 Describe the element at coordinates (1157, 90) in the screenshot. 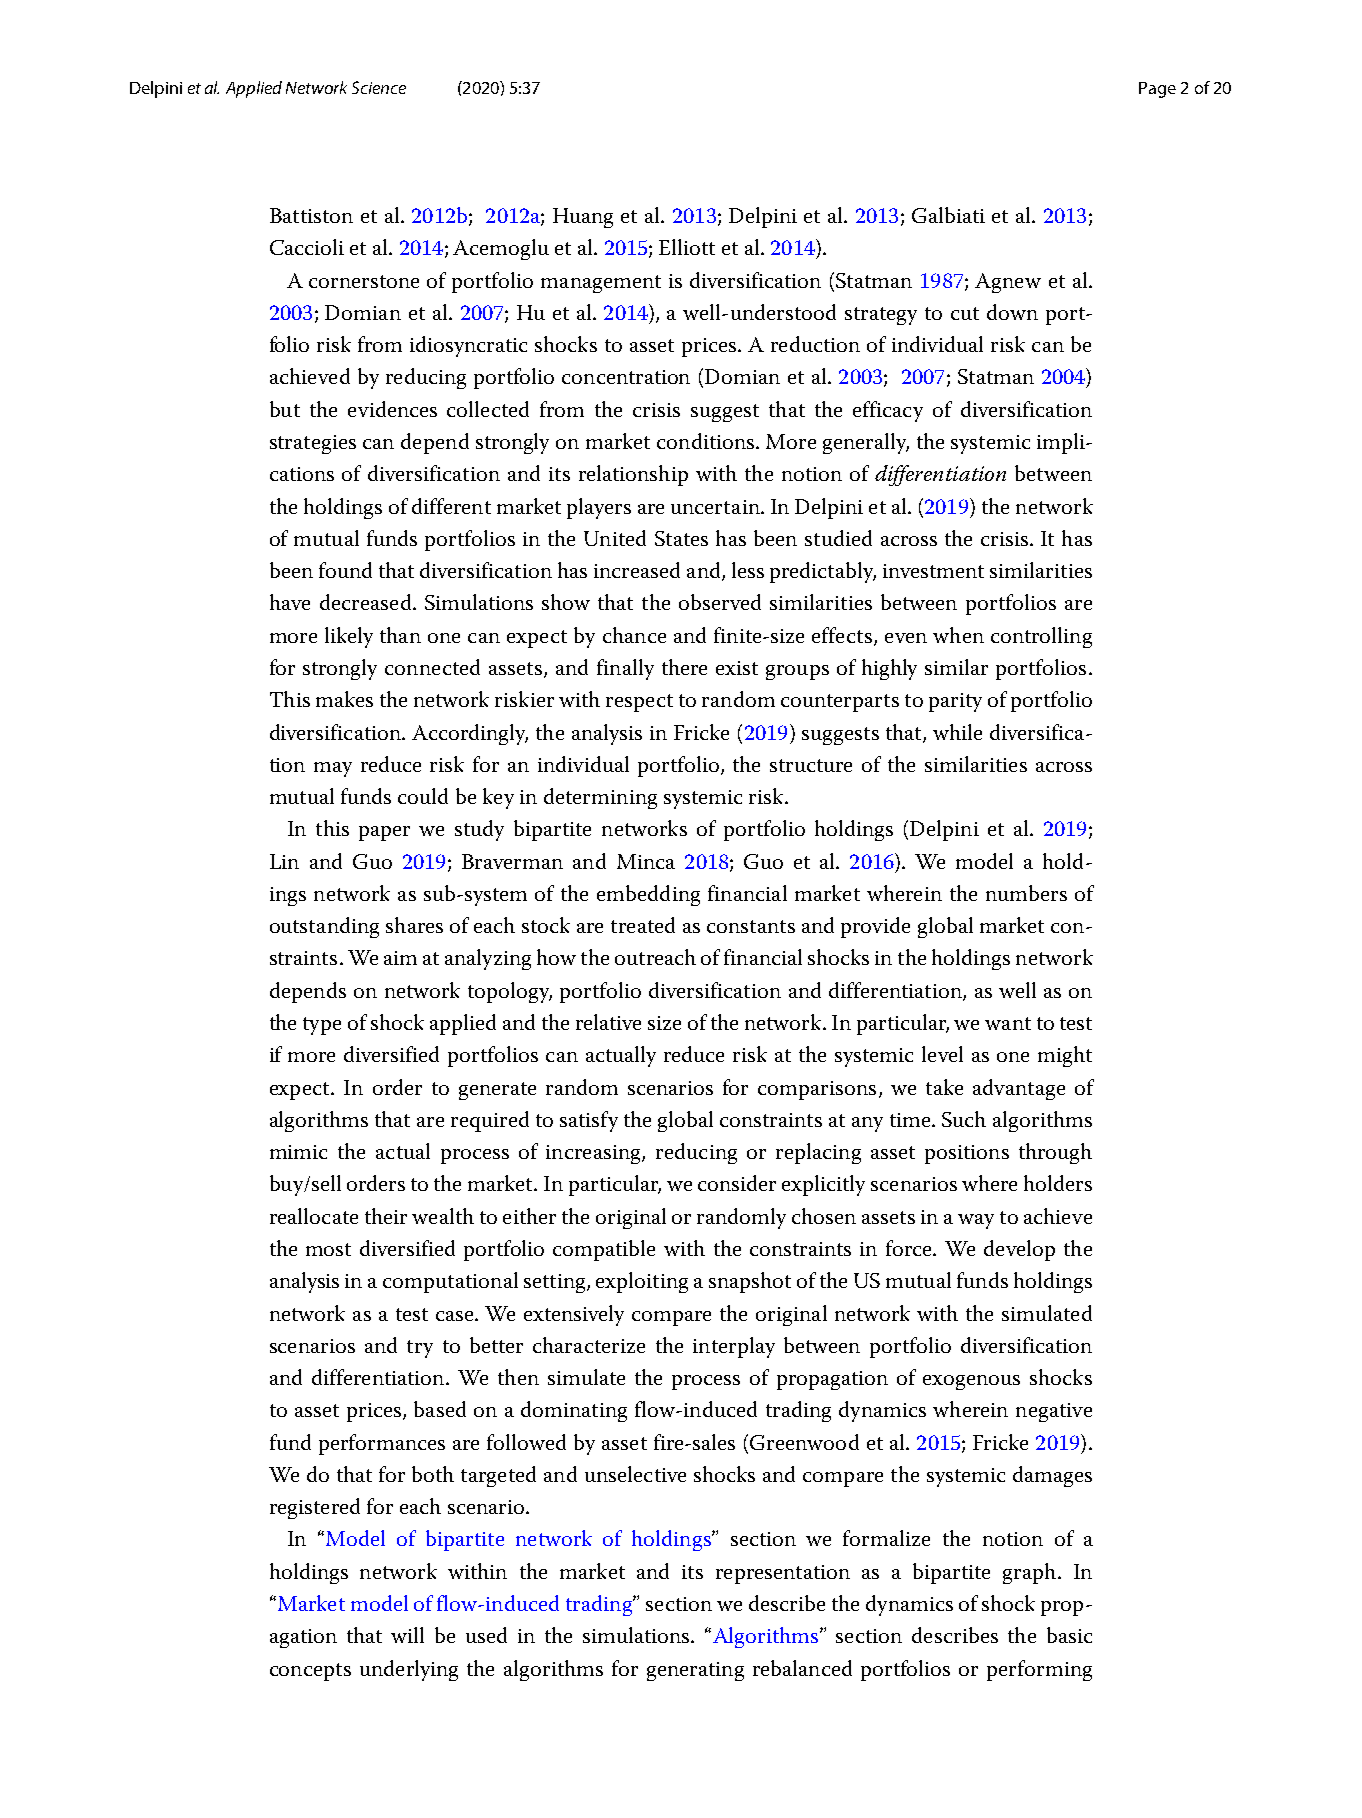

I see `Page` at that location.
